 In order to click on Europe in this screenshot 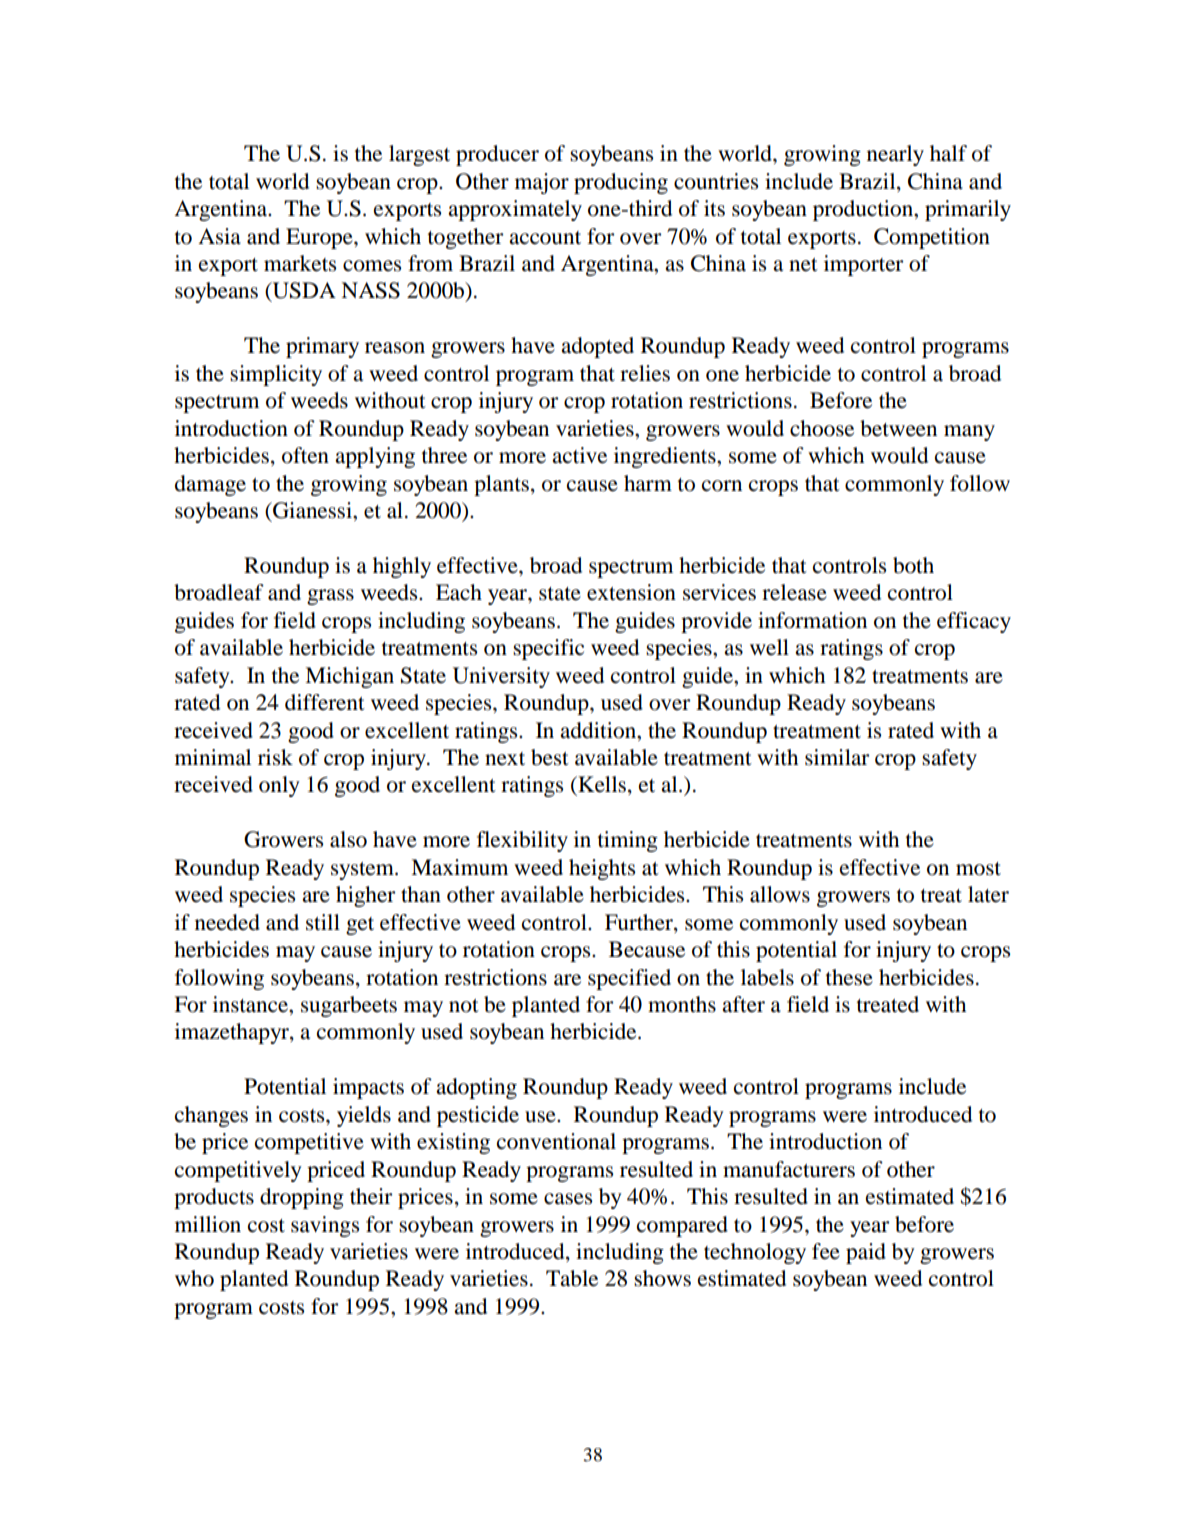, I will do `click(320, 238)`.
